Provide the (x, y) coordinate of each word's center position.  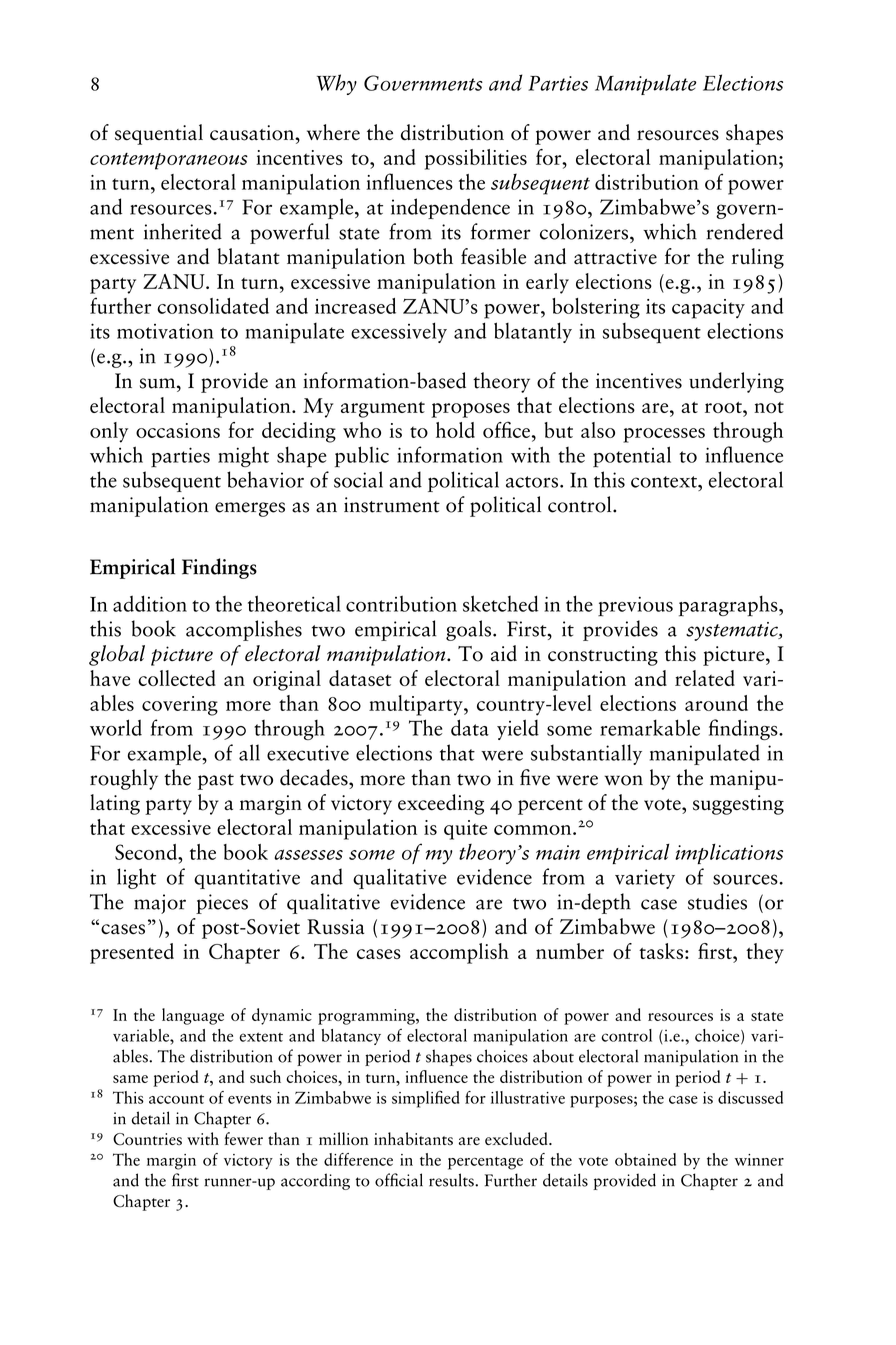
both (433, 256)
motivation (165, 331)
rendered (744, 231)
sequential (159, 134)
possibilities (476, 159)
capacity (708, 309)
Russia (335, 927)
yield (518, 729)
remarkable (650, 727)
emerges (250, 509)
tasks (662, 951)
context (665, 482)
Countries (147, 1139)
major (160, 904)
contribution (401, 603)
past (216, 782)
